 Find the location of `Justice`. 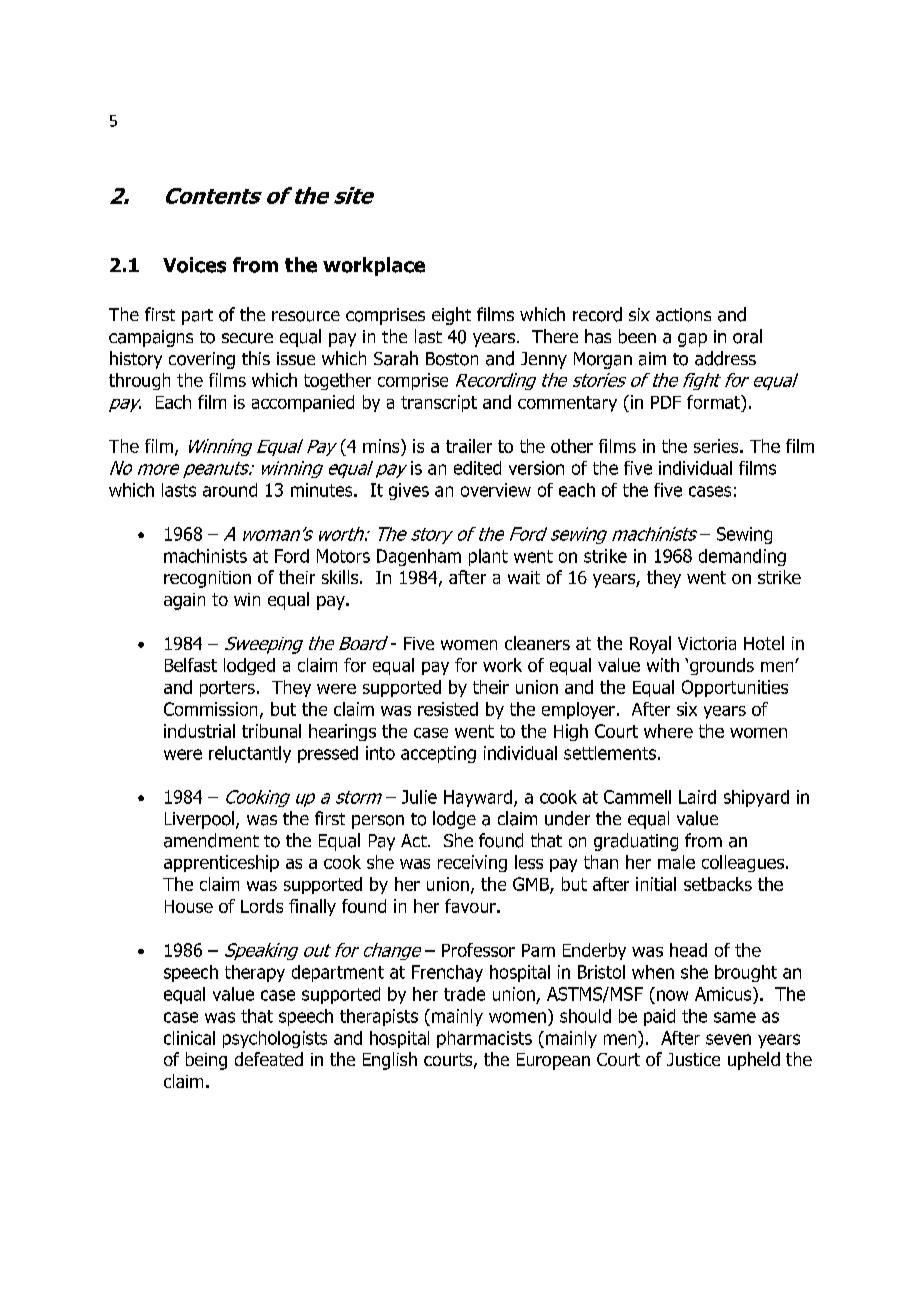

Justice is located at coordinates (693, 1059).
